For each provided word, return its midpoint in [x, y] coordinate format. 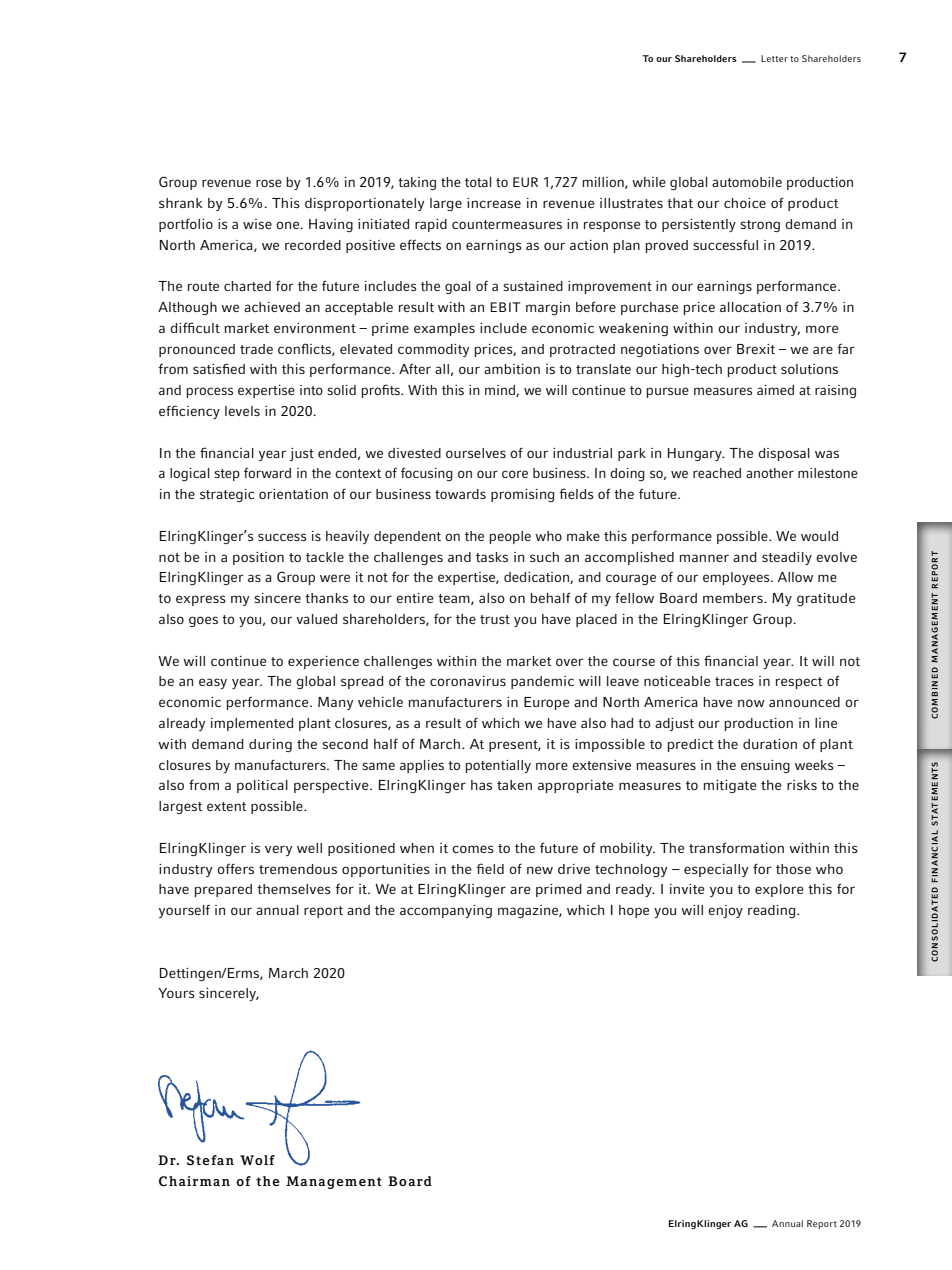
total [478, 182]
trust [495, 619]
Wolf [257, 1160]
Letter [774, 58]
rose [269, 183]
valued [316, 619]
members [734, 598]
